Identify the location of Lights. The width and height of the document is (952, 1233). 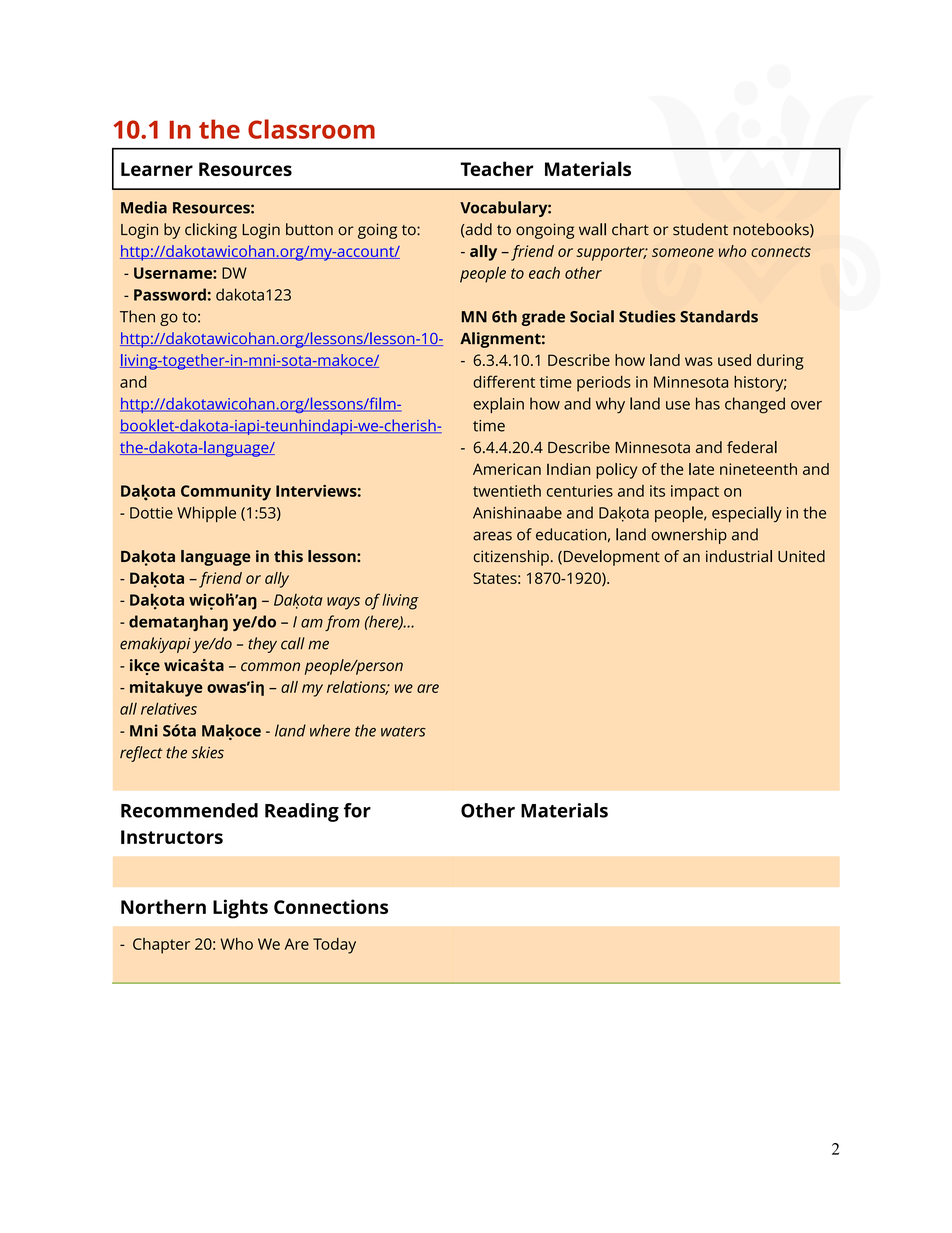
(240, 909).
